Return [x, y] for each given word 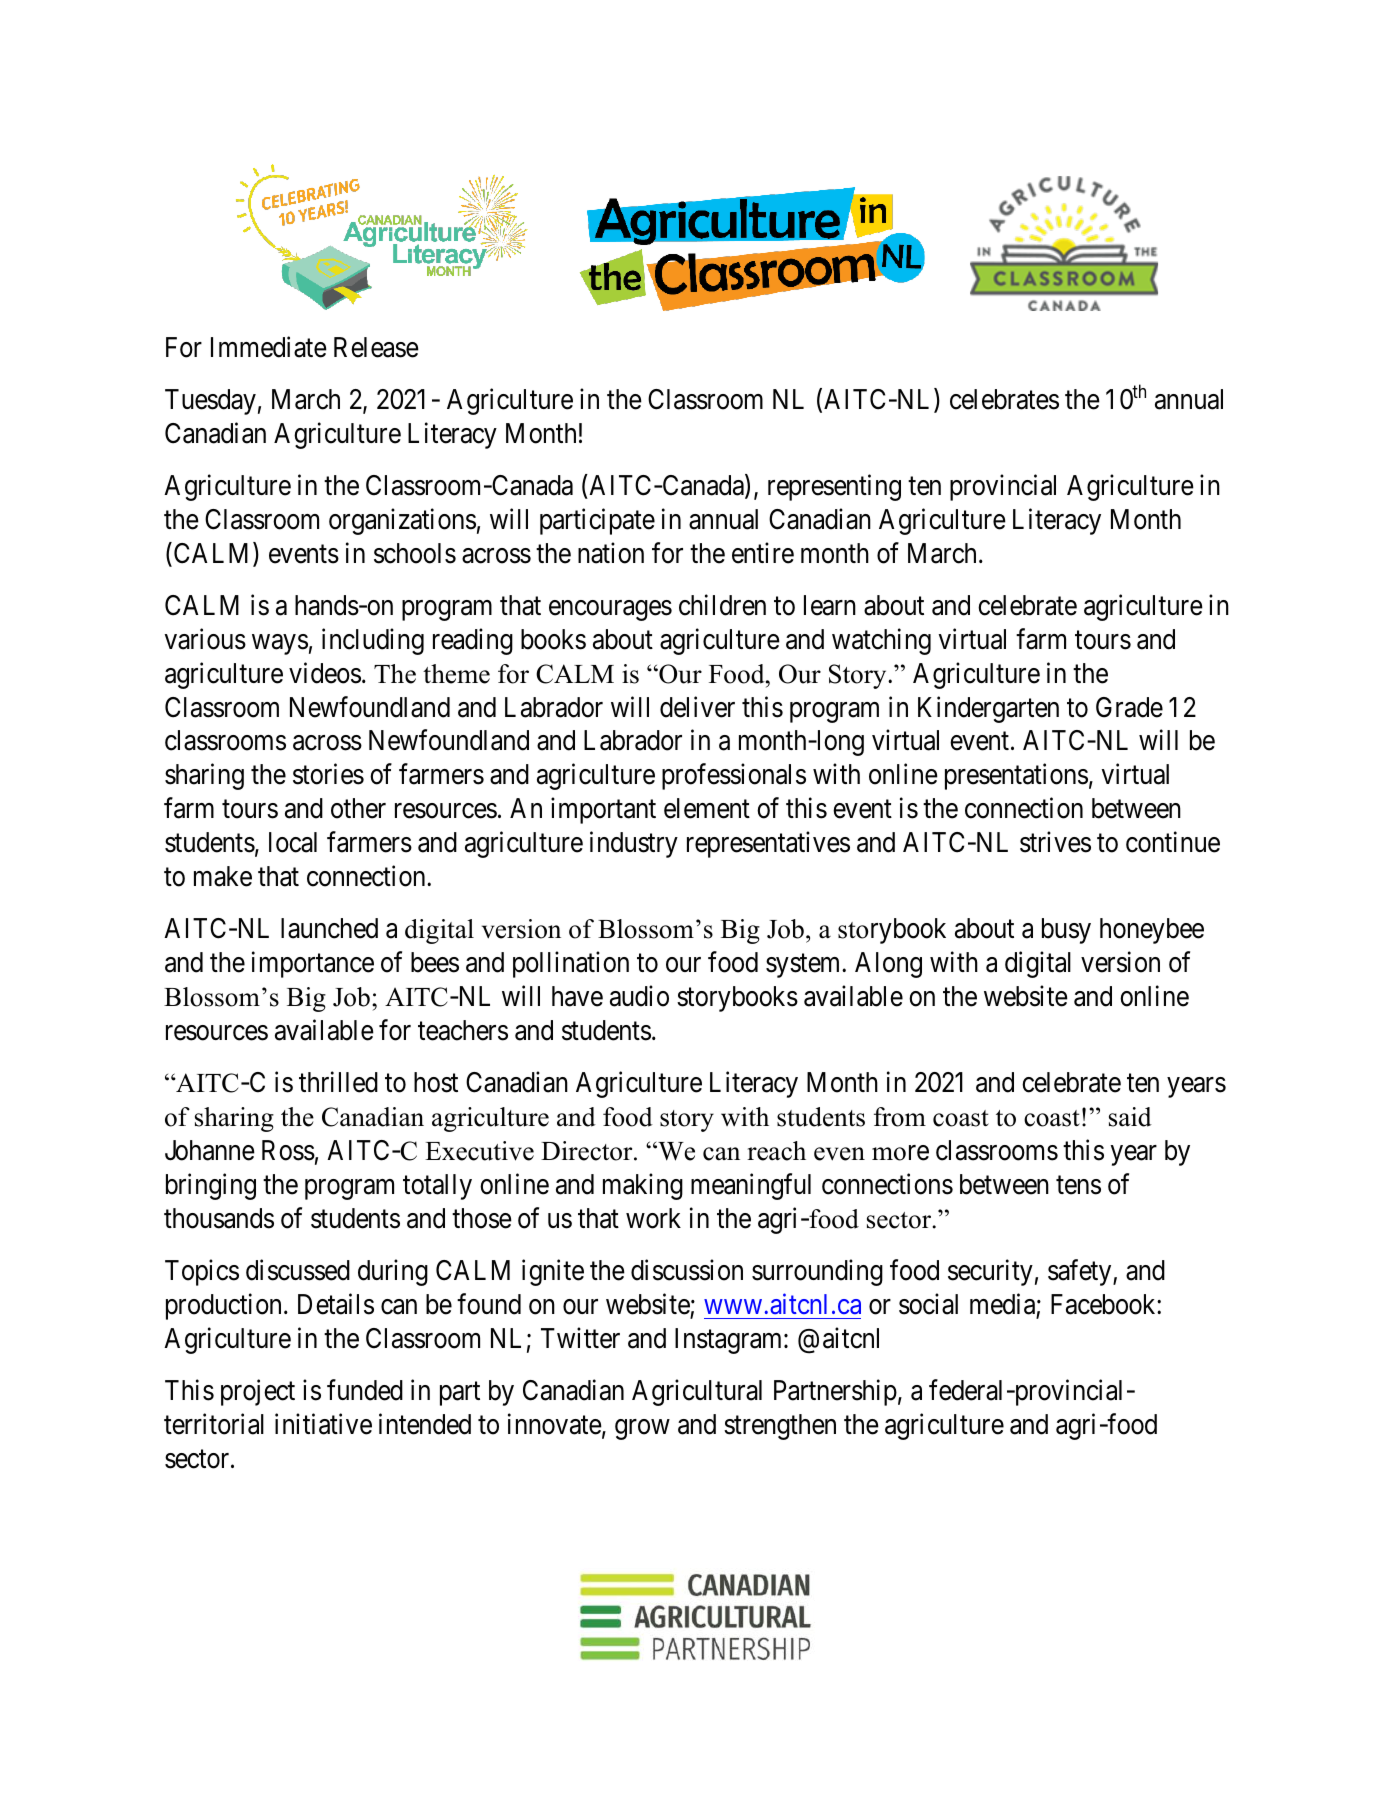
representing [834, 487]
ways [280, 644]
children [722, 605]
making [643, 1186]
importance [313, 965]
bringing [211, 1186]
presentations [1016, 777]
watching [881, 641]
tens [1078, 1185]
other [358, 808]
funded [365, 1390]
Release [376, 347]
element [707, 808]
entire [763, 553]
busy [1066, 931]
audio [639, 996]
